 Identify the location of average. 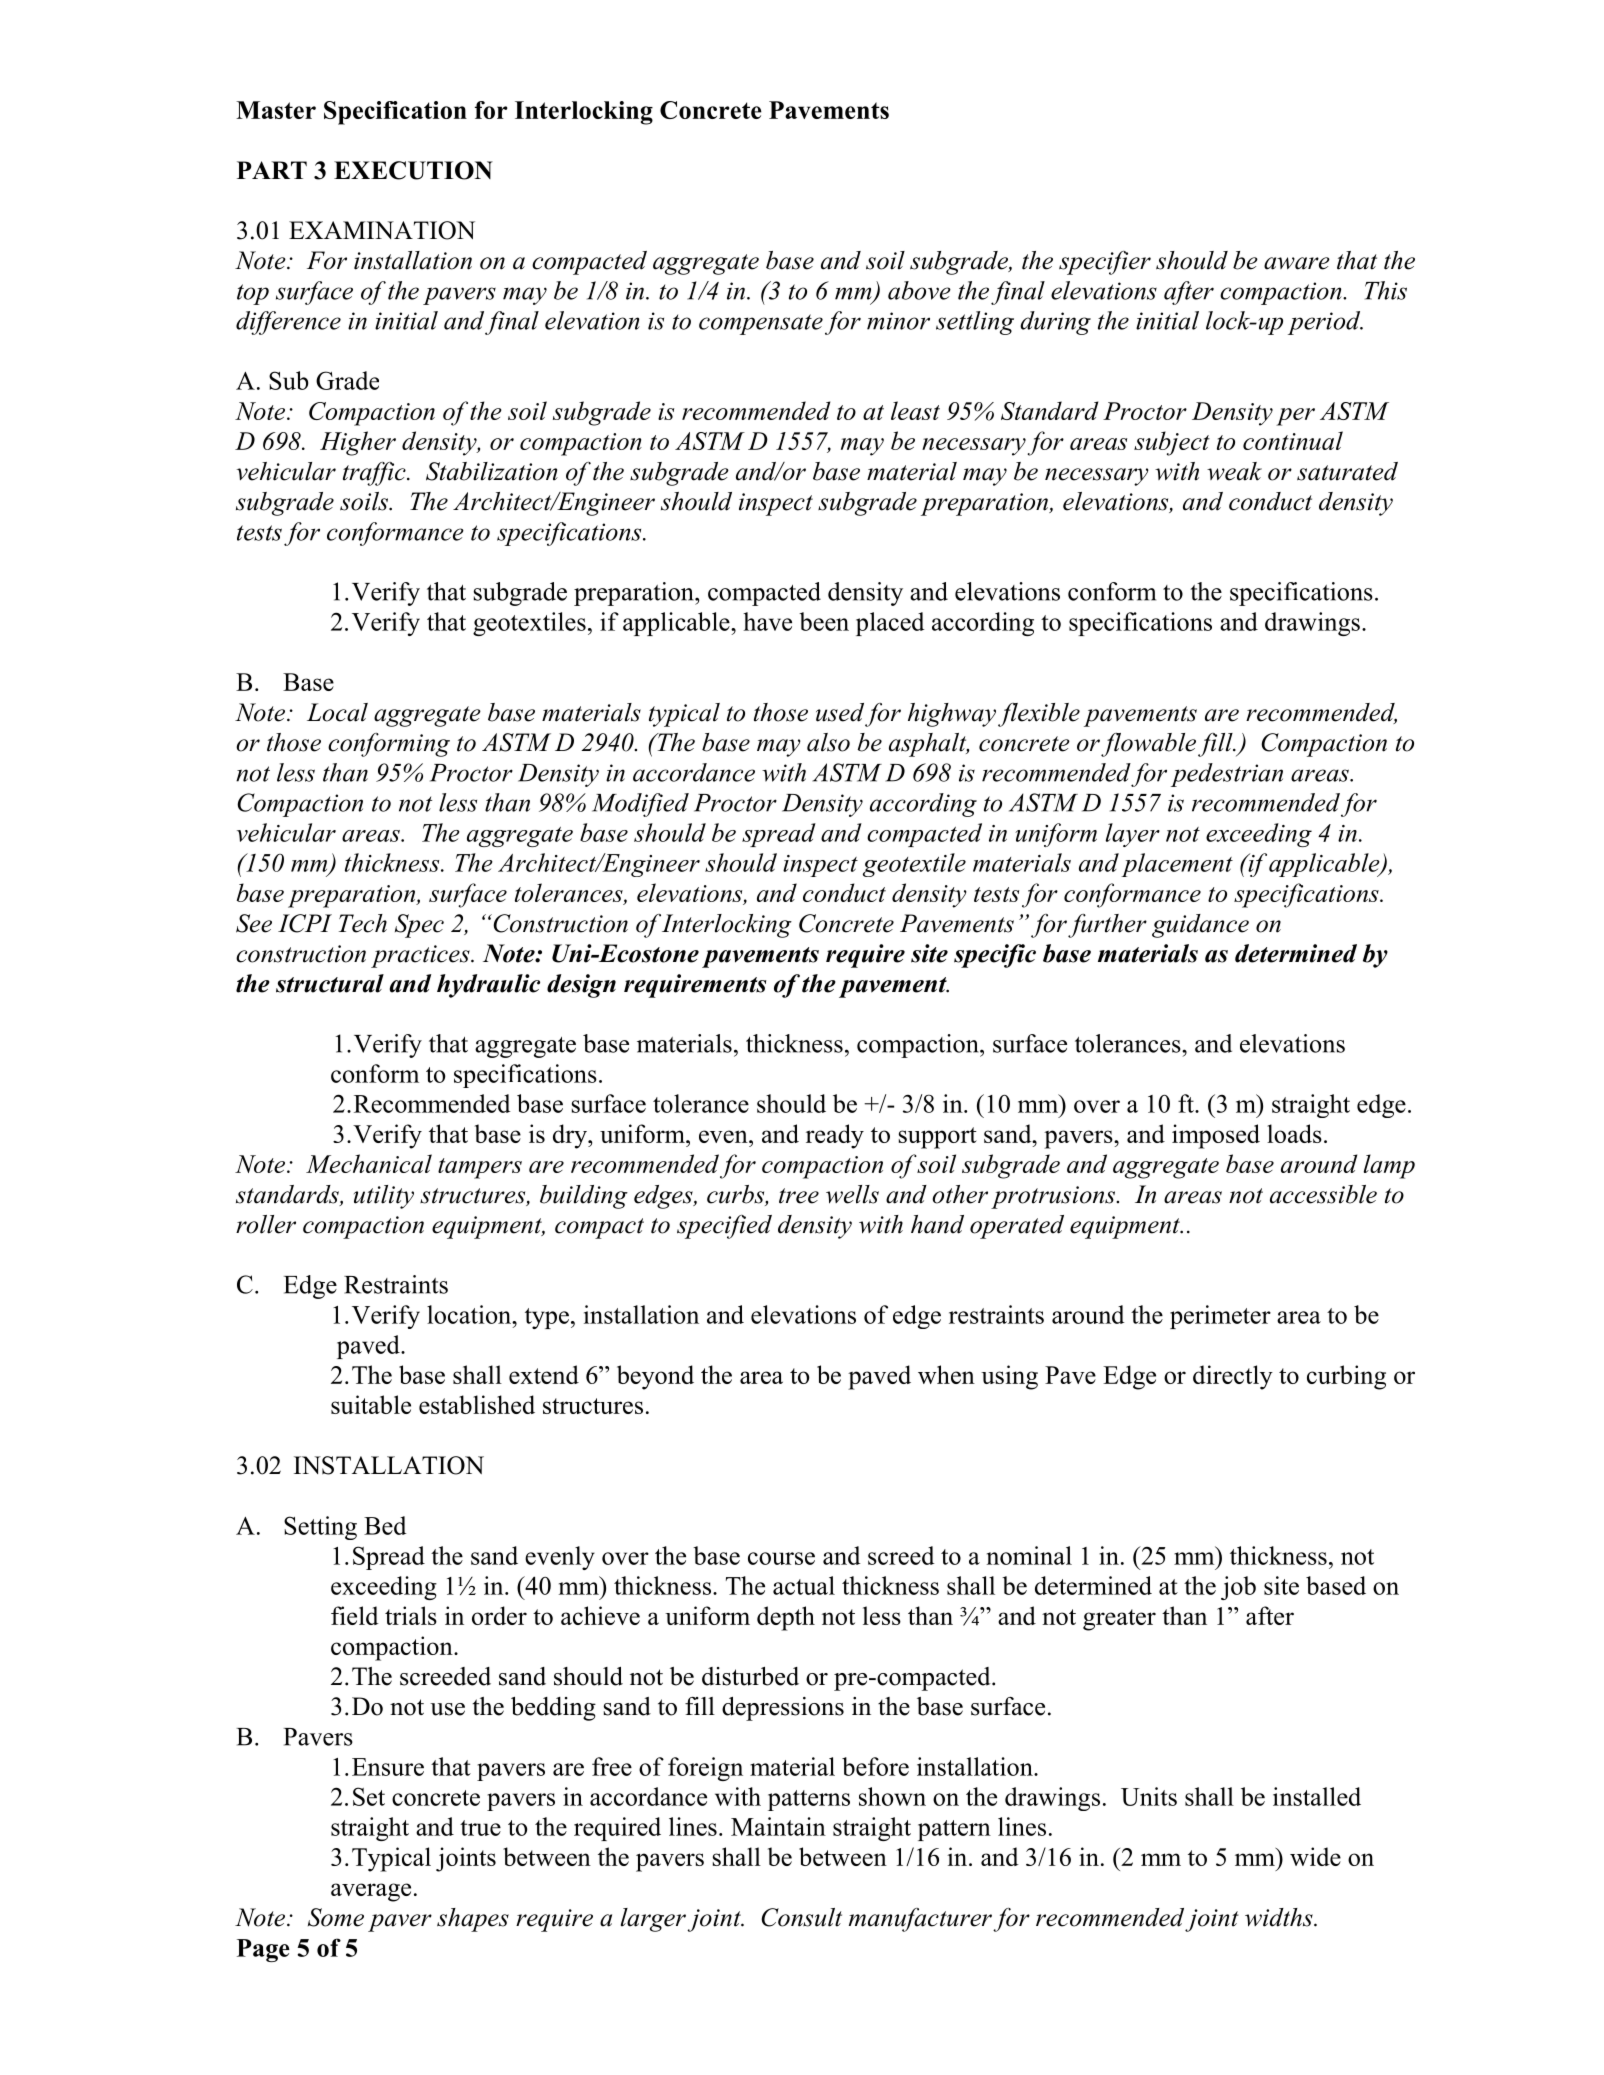
(371, 1892).
